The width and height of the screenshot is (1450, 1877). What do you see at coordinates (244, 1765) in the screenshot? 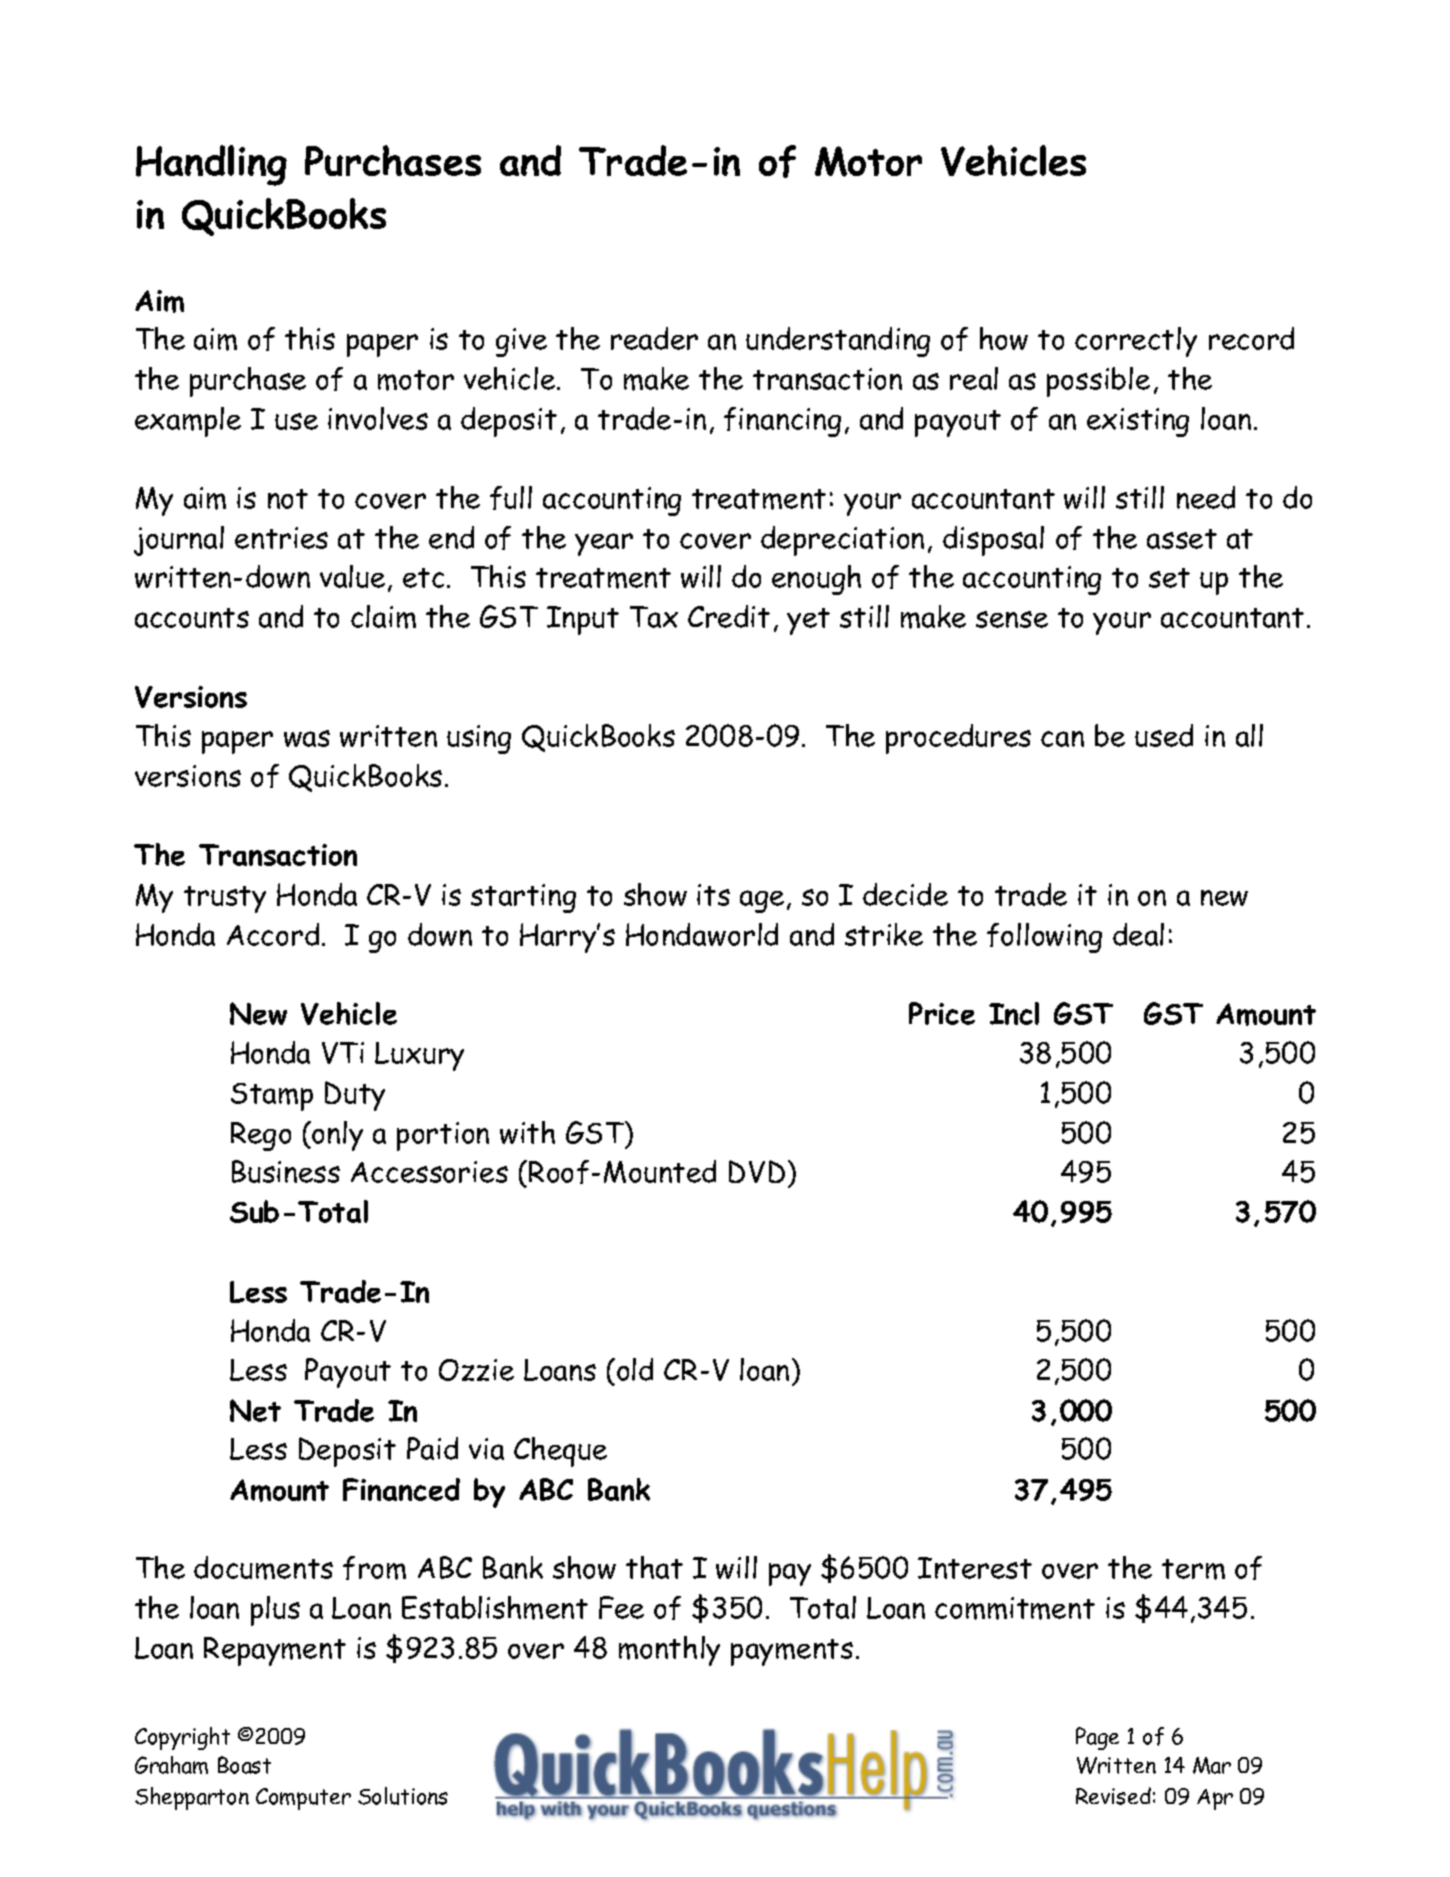
I see `Boast` at bounding box center [244, 1765].
